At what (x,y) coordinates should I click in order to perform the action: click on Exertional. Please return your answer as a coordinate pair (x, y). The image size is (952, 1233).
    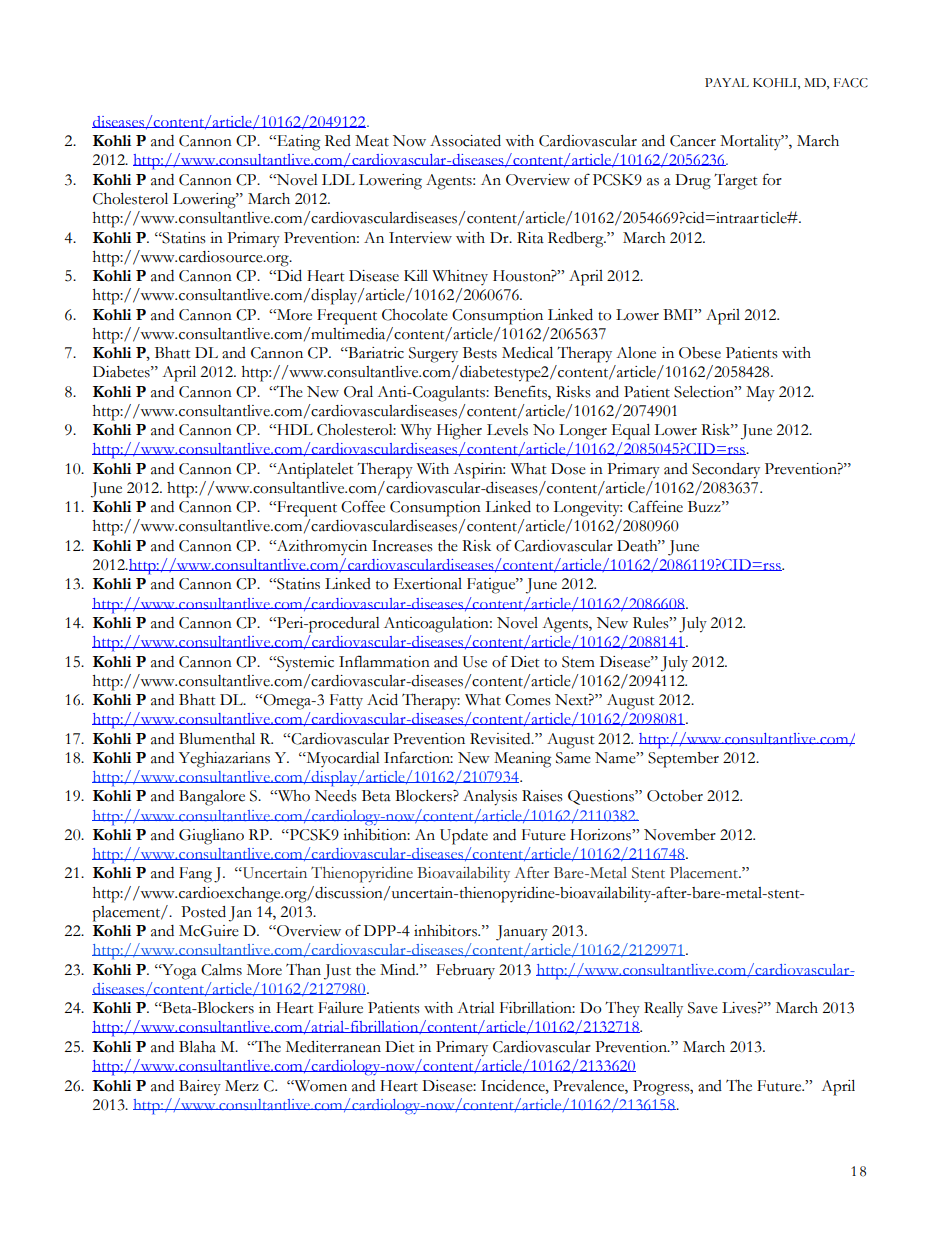
    Looking at the image, I should click on (428, 584).
